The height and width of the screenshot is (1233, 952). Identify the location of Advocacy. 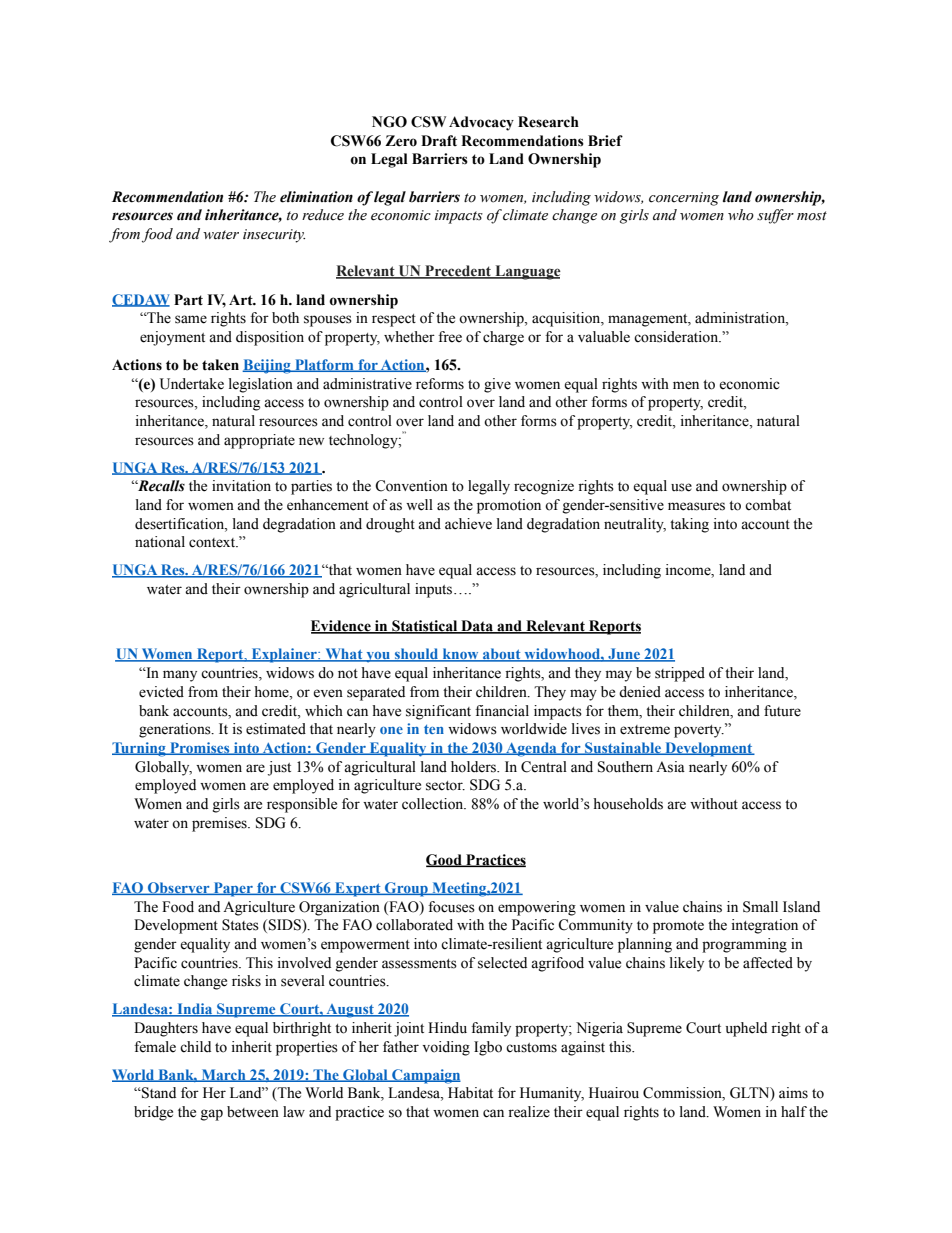
(481, 123).
